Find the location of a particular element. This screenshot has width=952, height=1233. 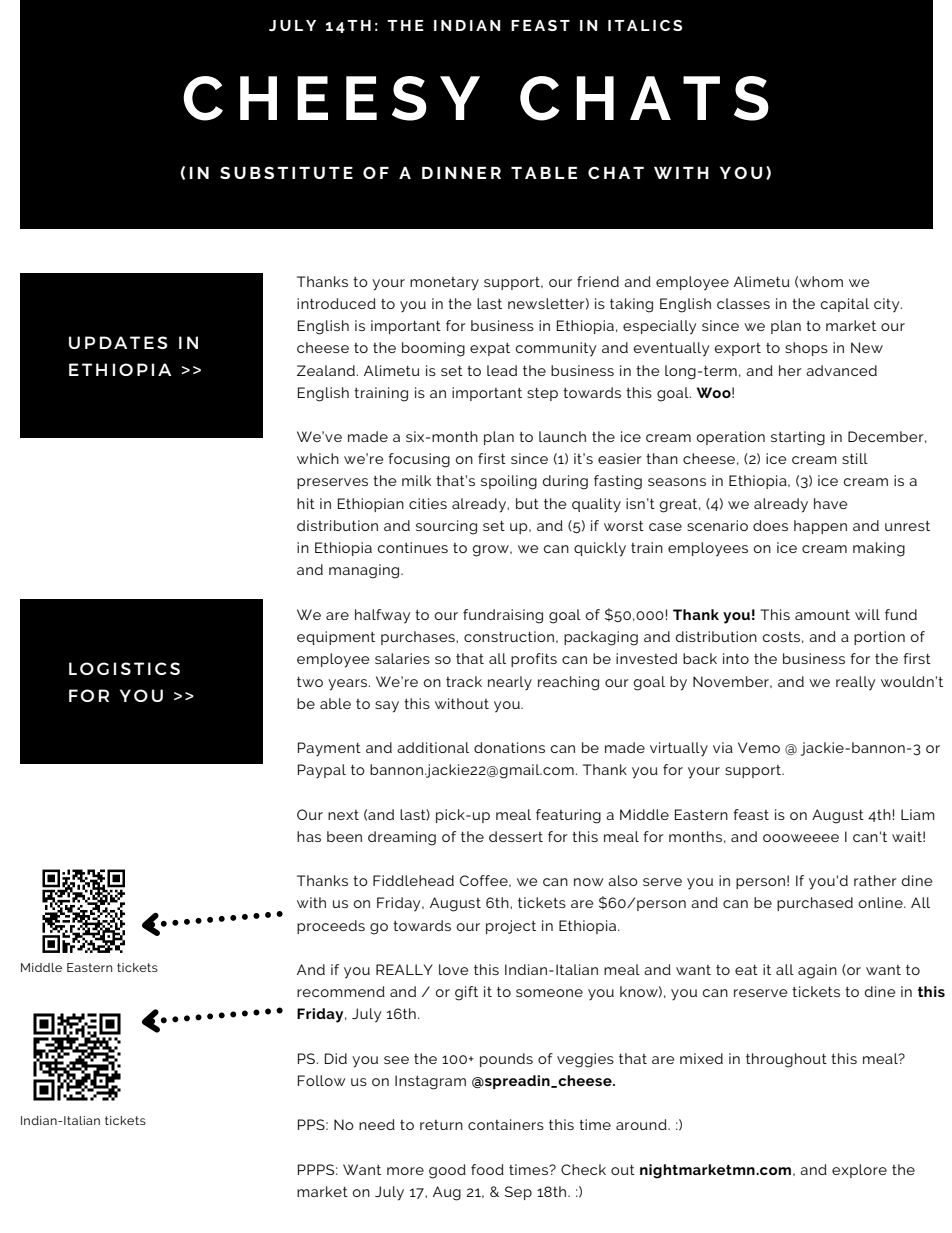

say is located at coordinates (387, 707).
